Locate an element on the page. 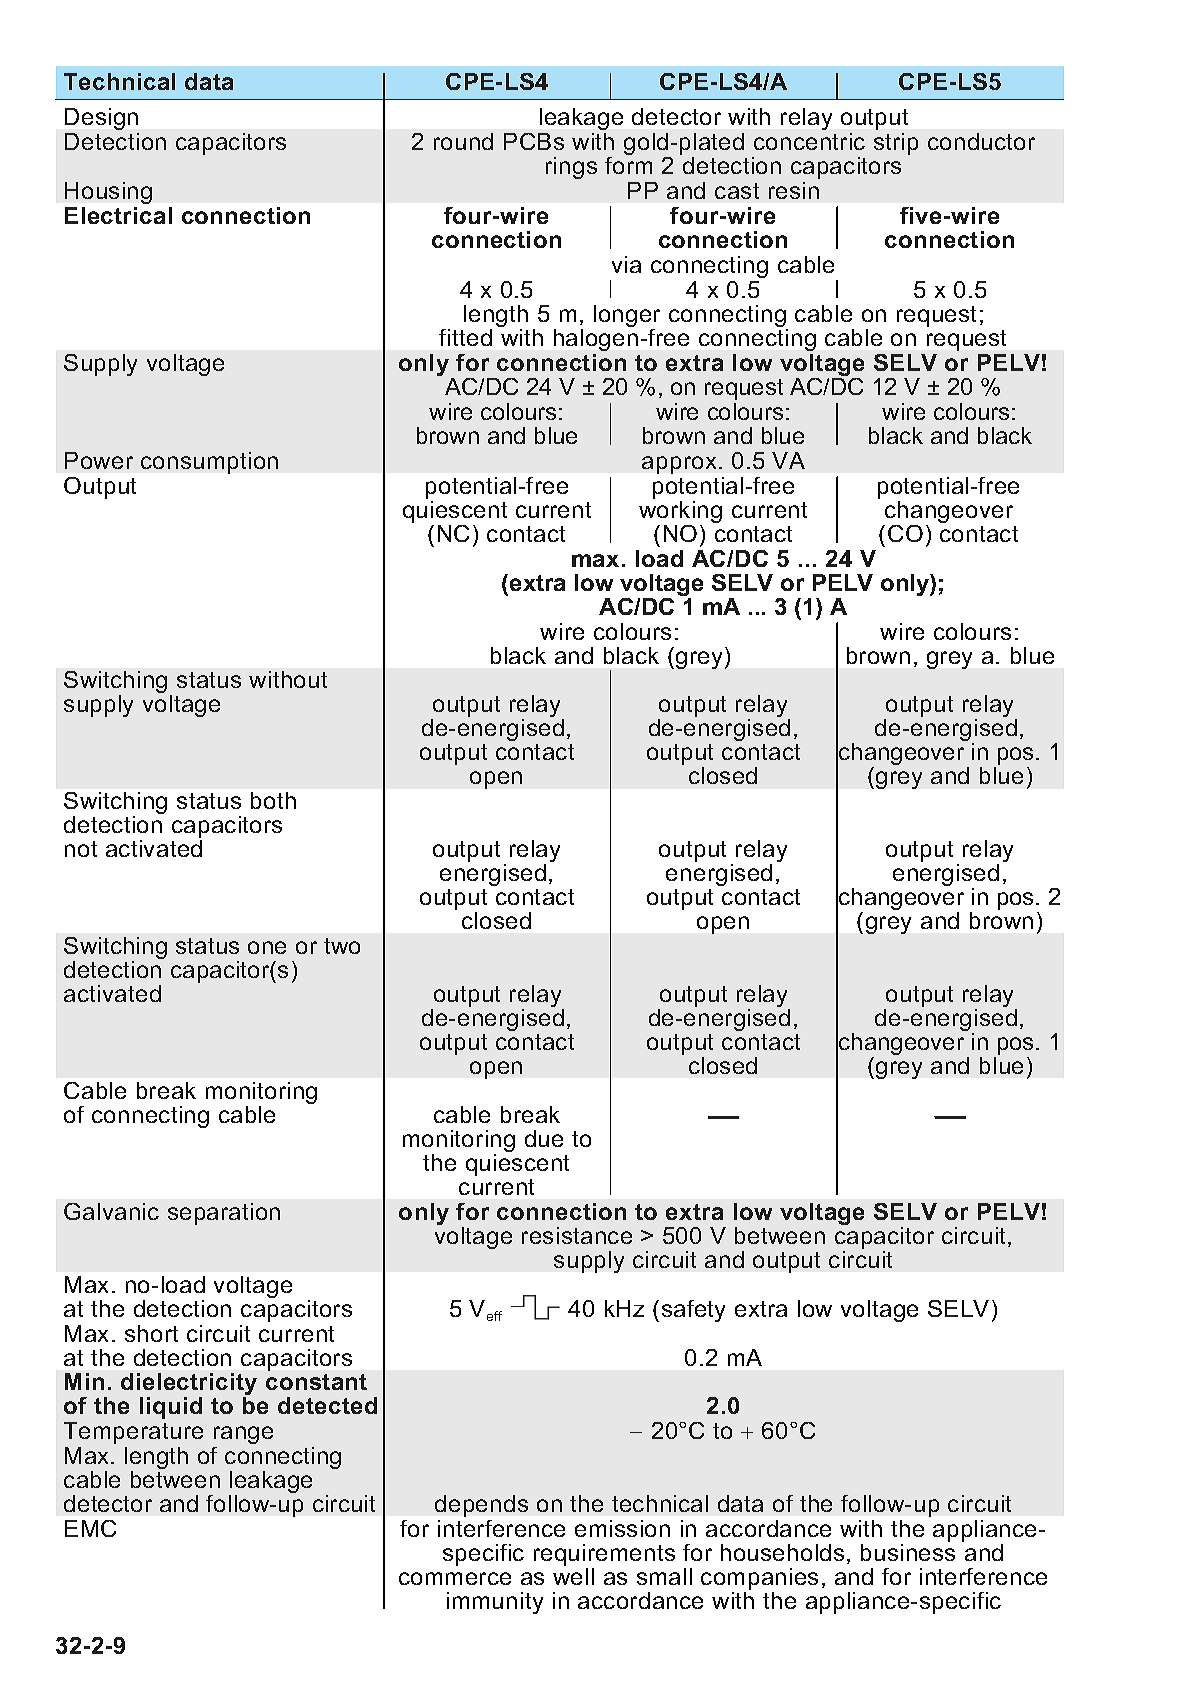 The height and width of the image is (1697, 1200). approx is located at coordinates (679, 465).
